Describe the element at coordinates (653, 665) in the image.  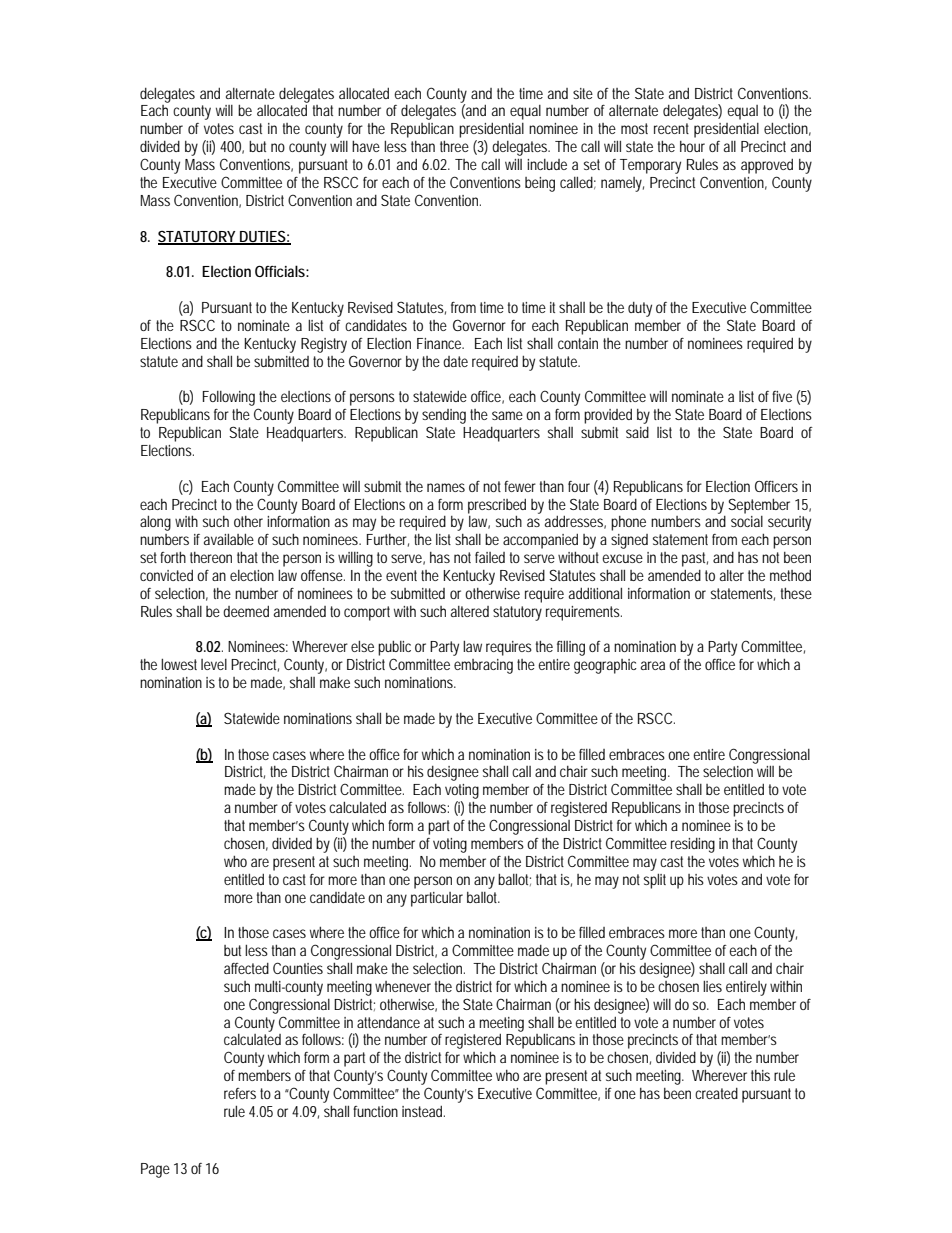
I see `area` at that location.
